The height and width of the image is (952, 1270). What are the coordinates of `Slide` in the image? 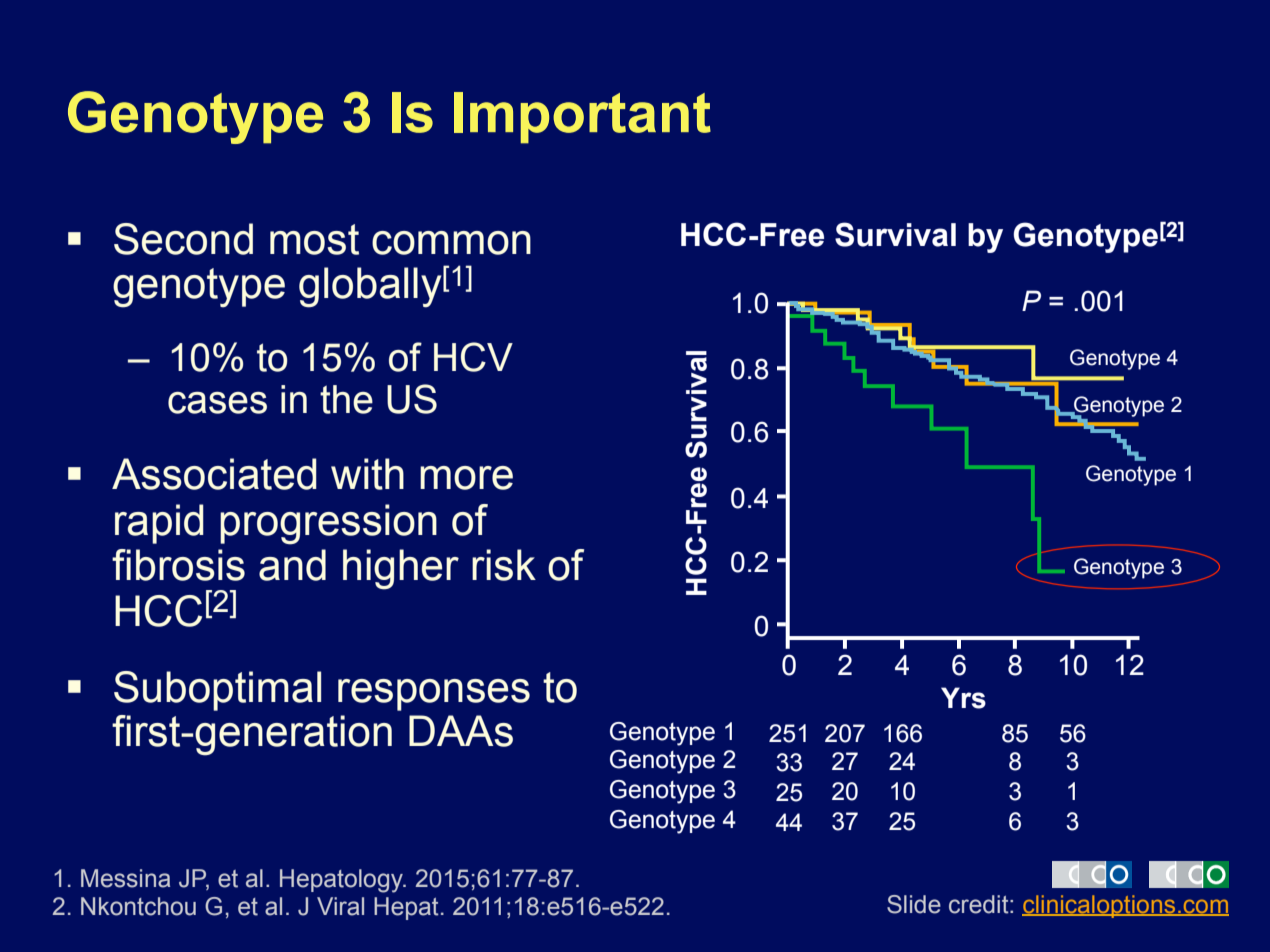 It's located at (914, 904).
